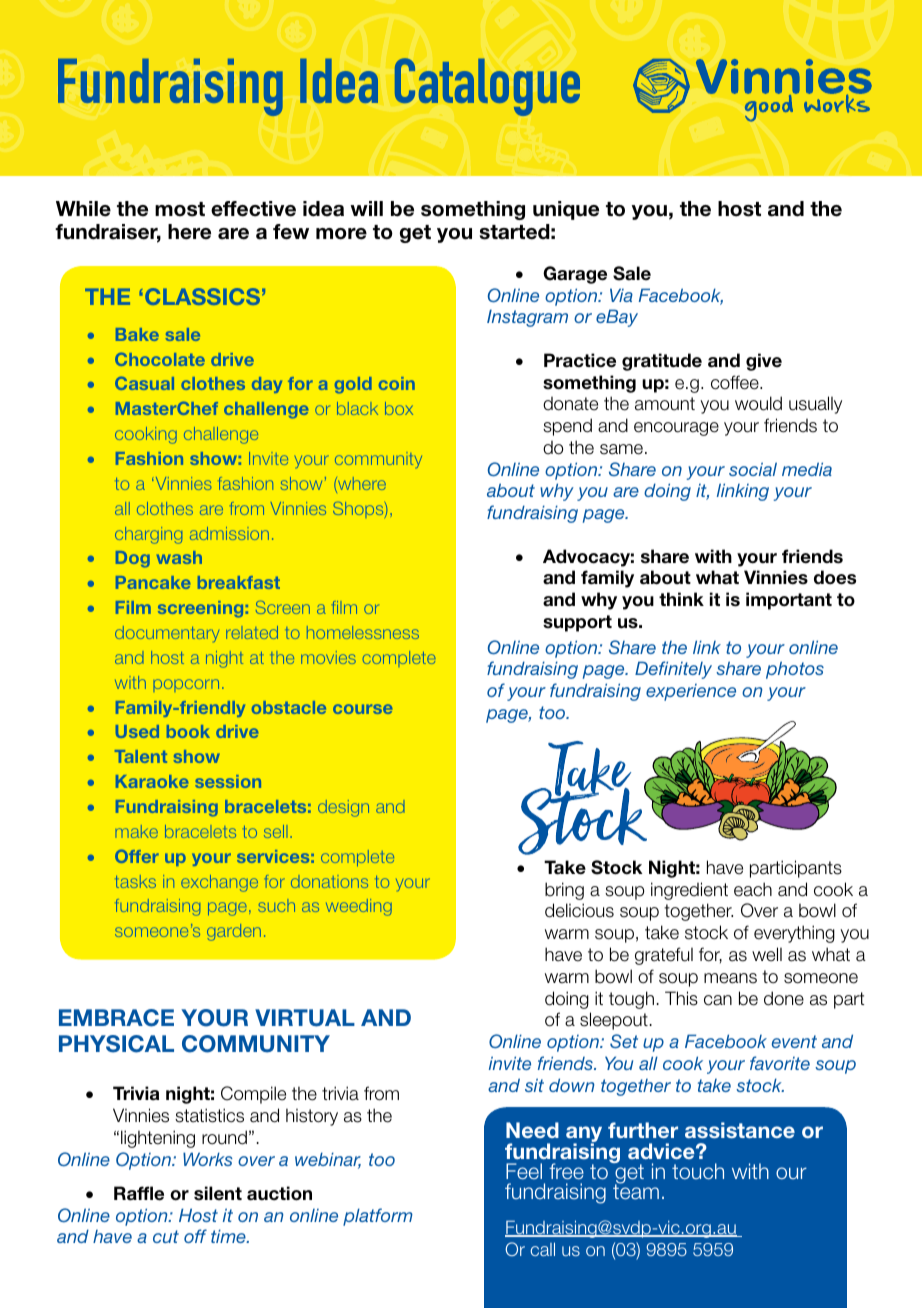 The image size is (924, 1308). Describe the element at coordinates (789, 601) in the document. I see `important` at that location.
